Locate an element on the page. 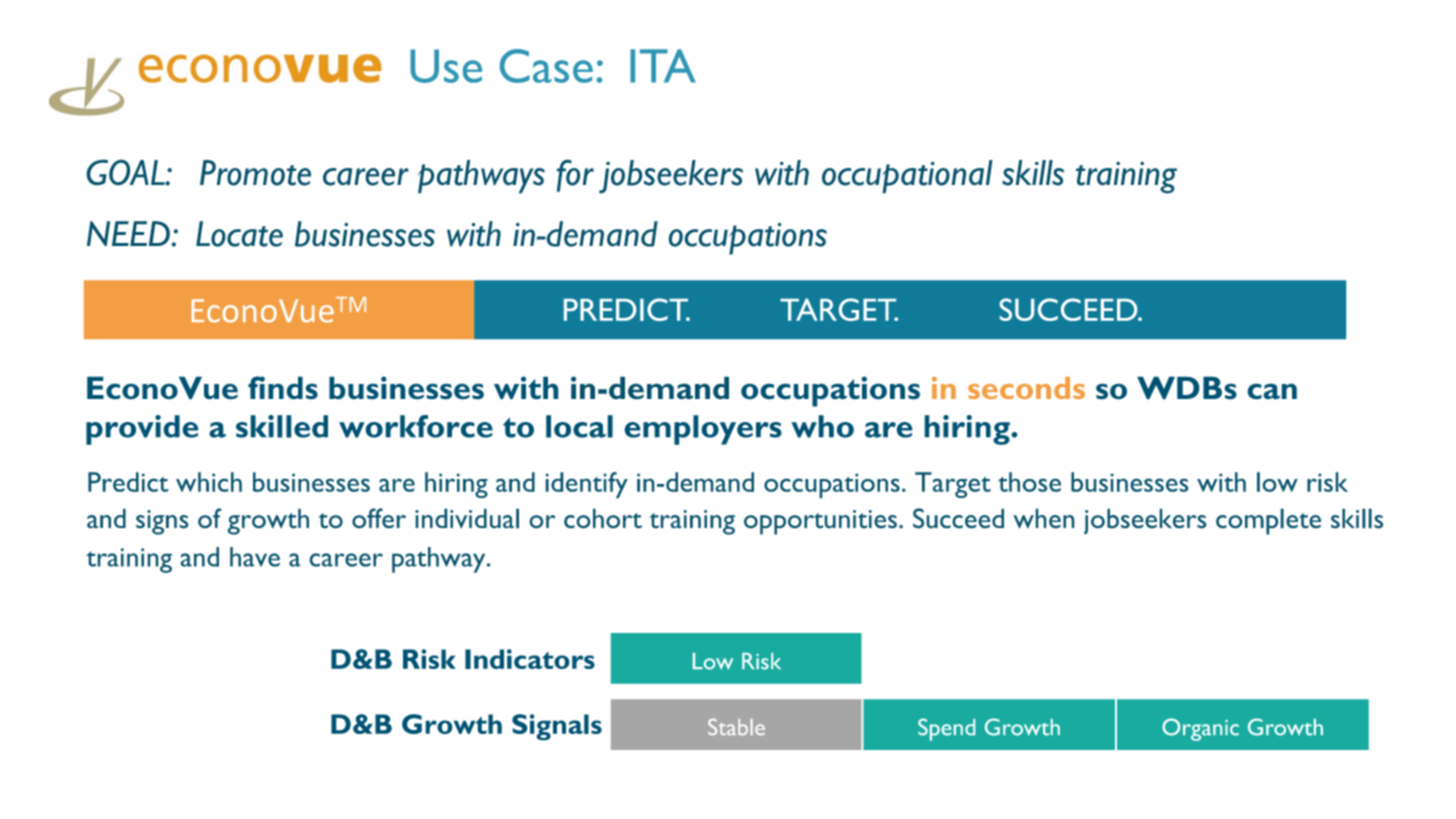 The width and height of the image is (1456, 819). seconds is located at coordinates (1026, 388).
